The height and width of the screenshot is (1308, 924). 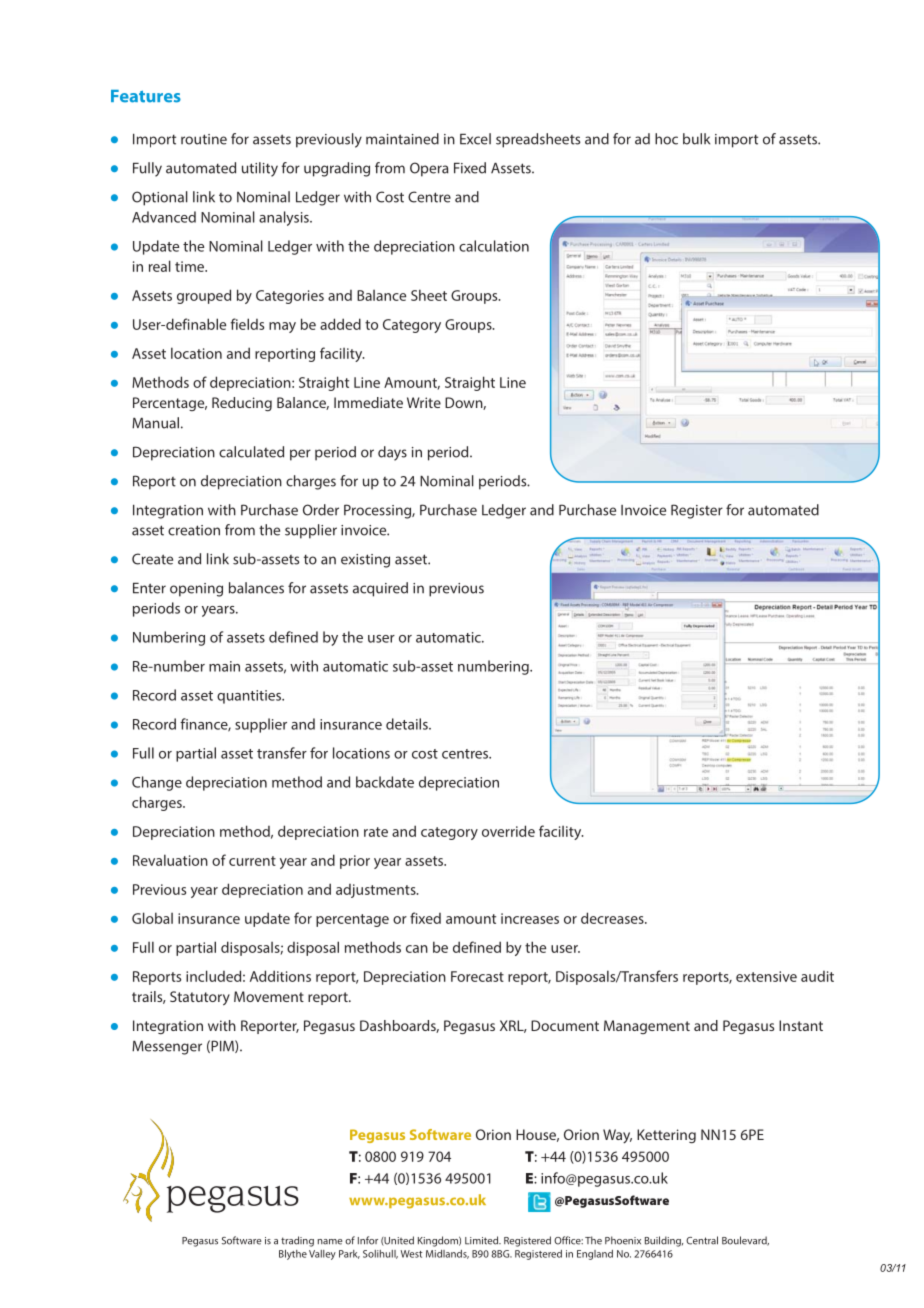 What do you see at coordinates (250, 697) in the screenshot?
I see `quantities` at bounding box center [250, 697].
